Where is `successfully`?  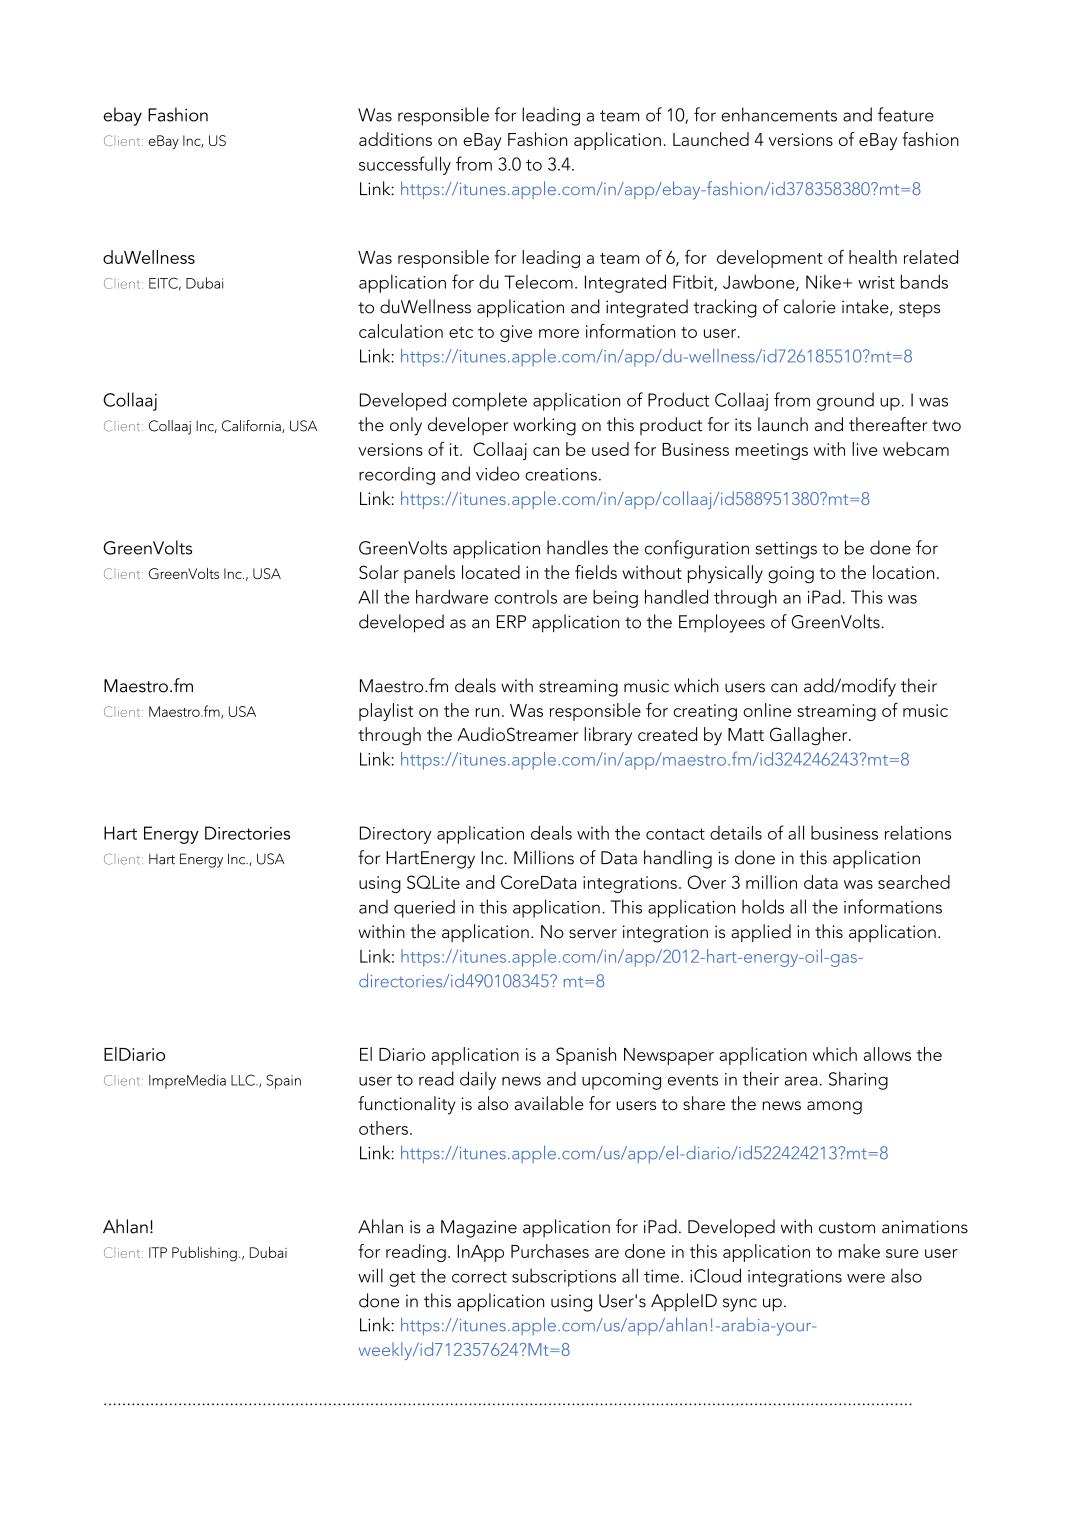
successfully is located at coordinates (405, 165).
